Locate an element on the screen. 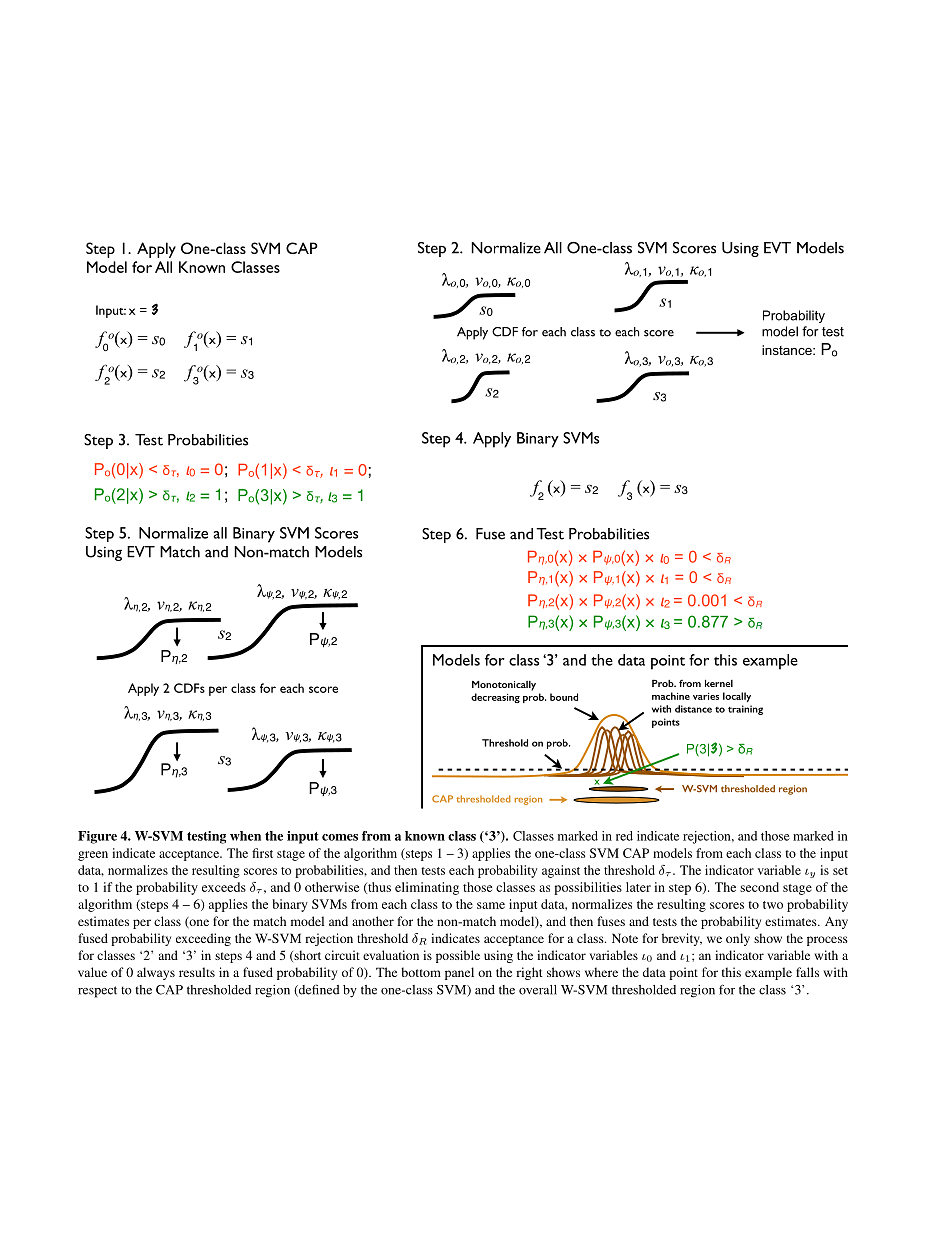  panel is located at coordinates (459, 973).
